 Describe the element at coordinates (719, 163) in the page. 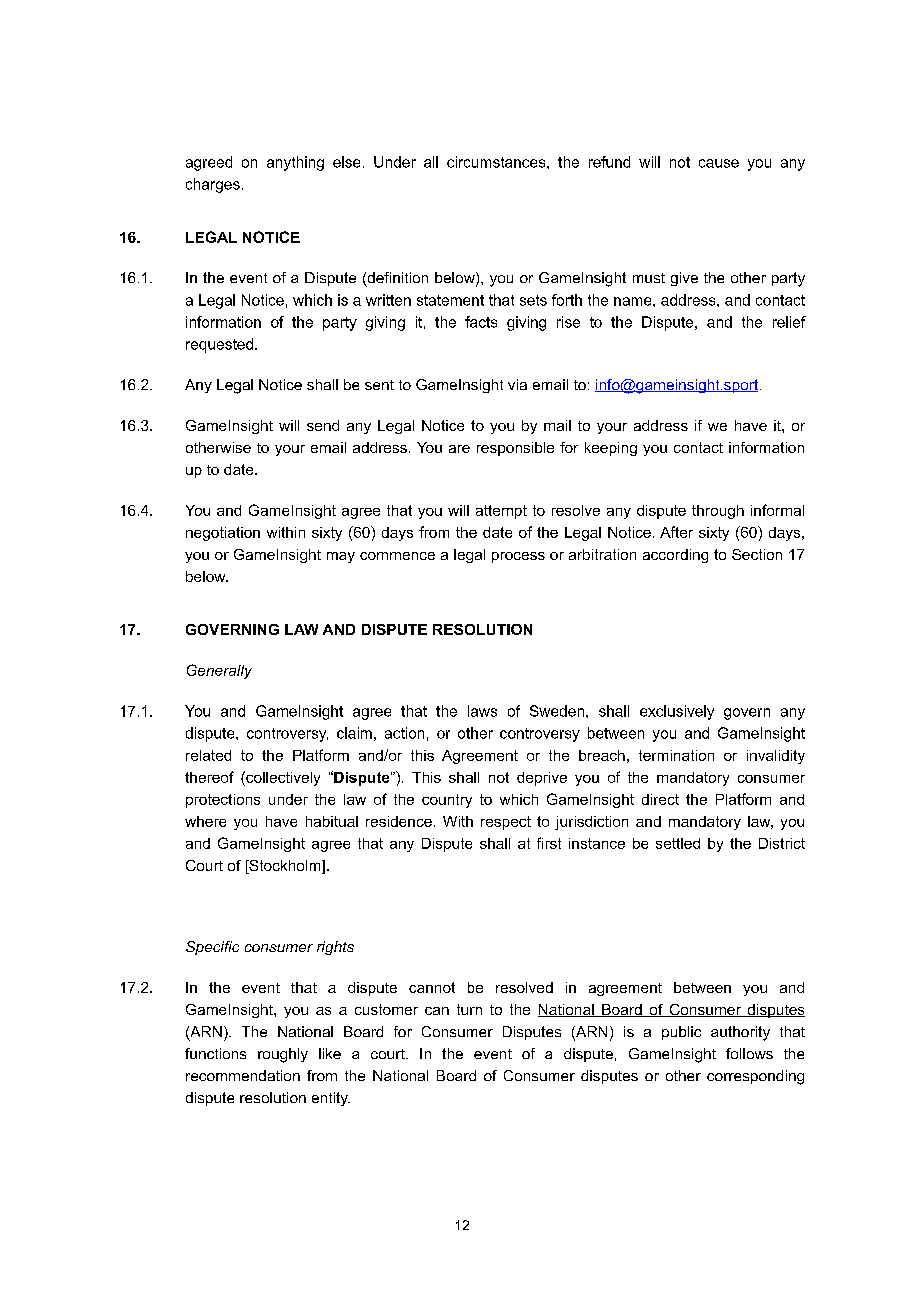

I see `cause` at that location.
